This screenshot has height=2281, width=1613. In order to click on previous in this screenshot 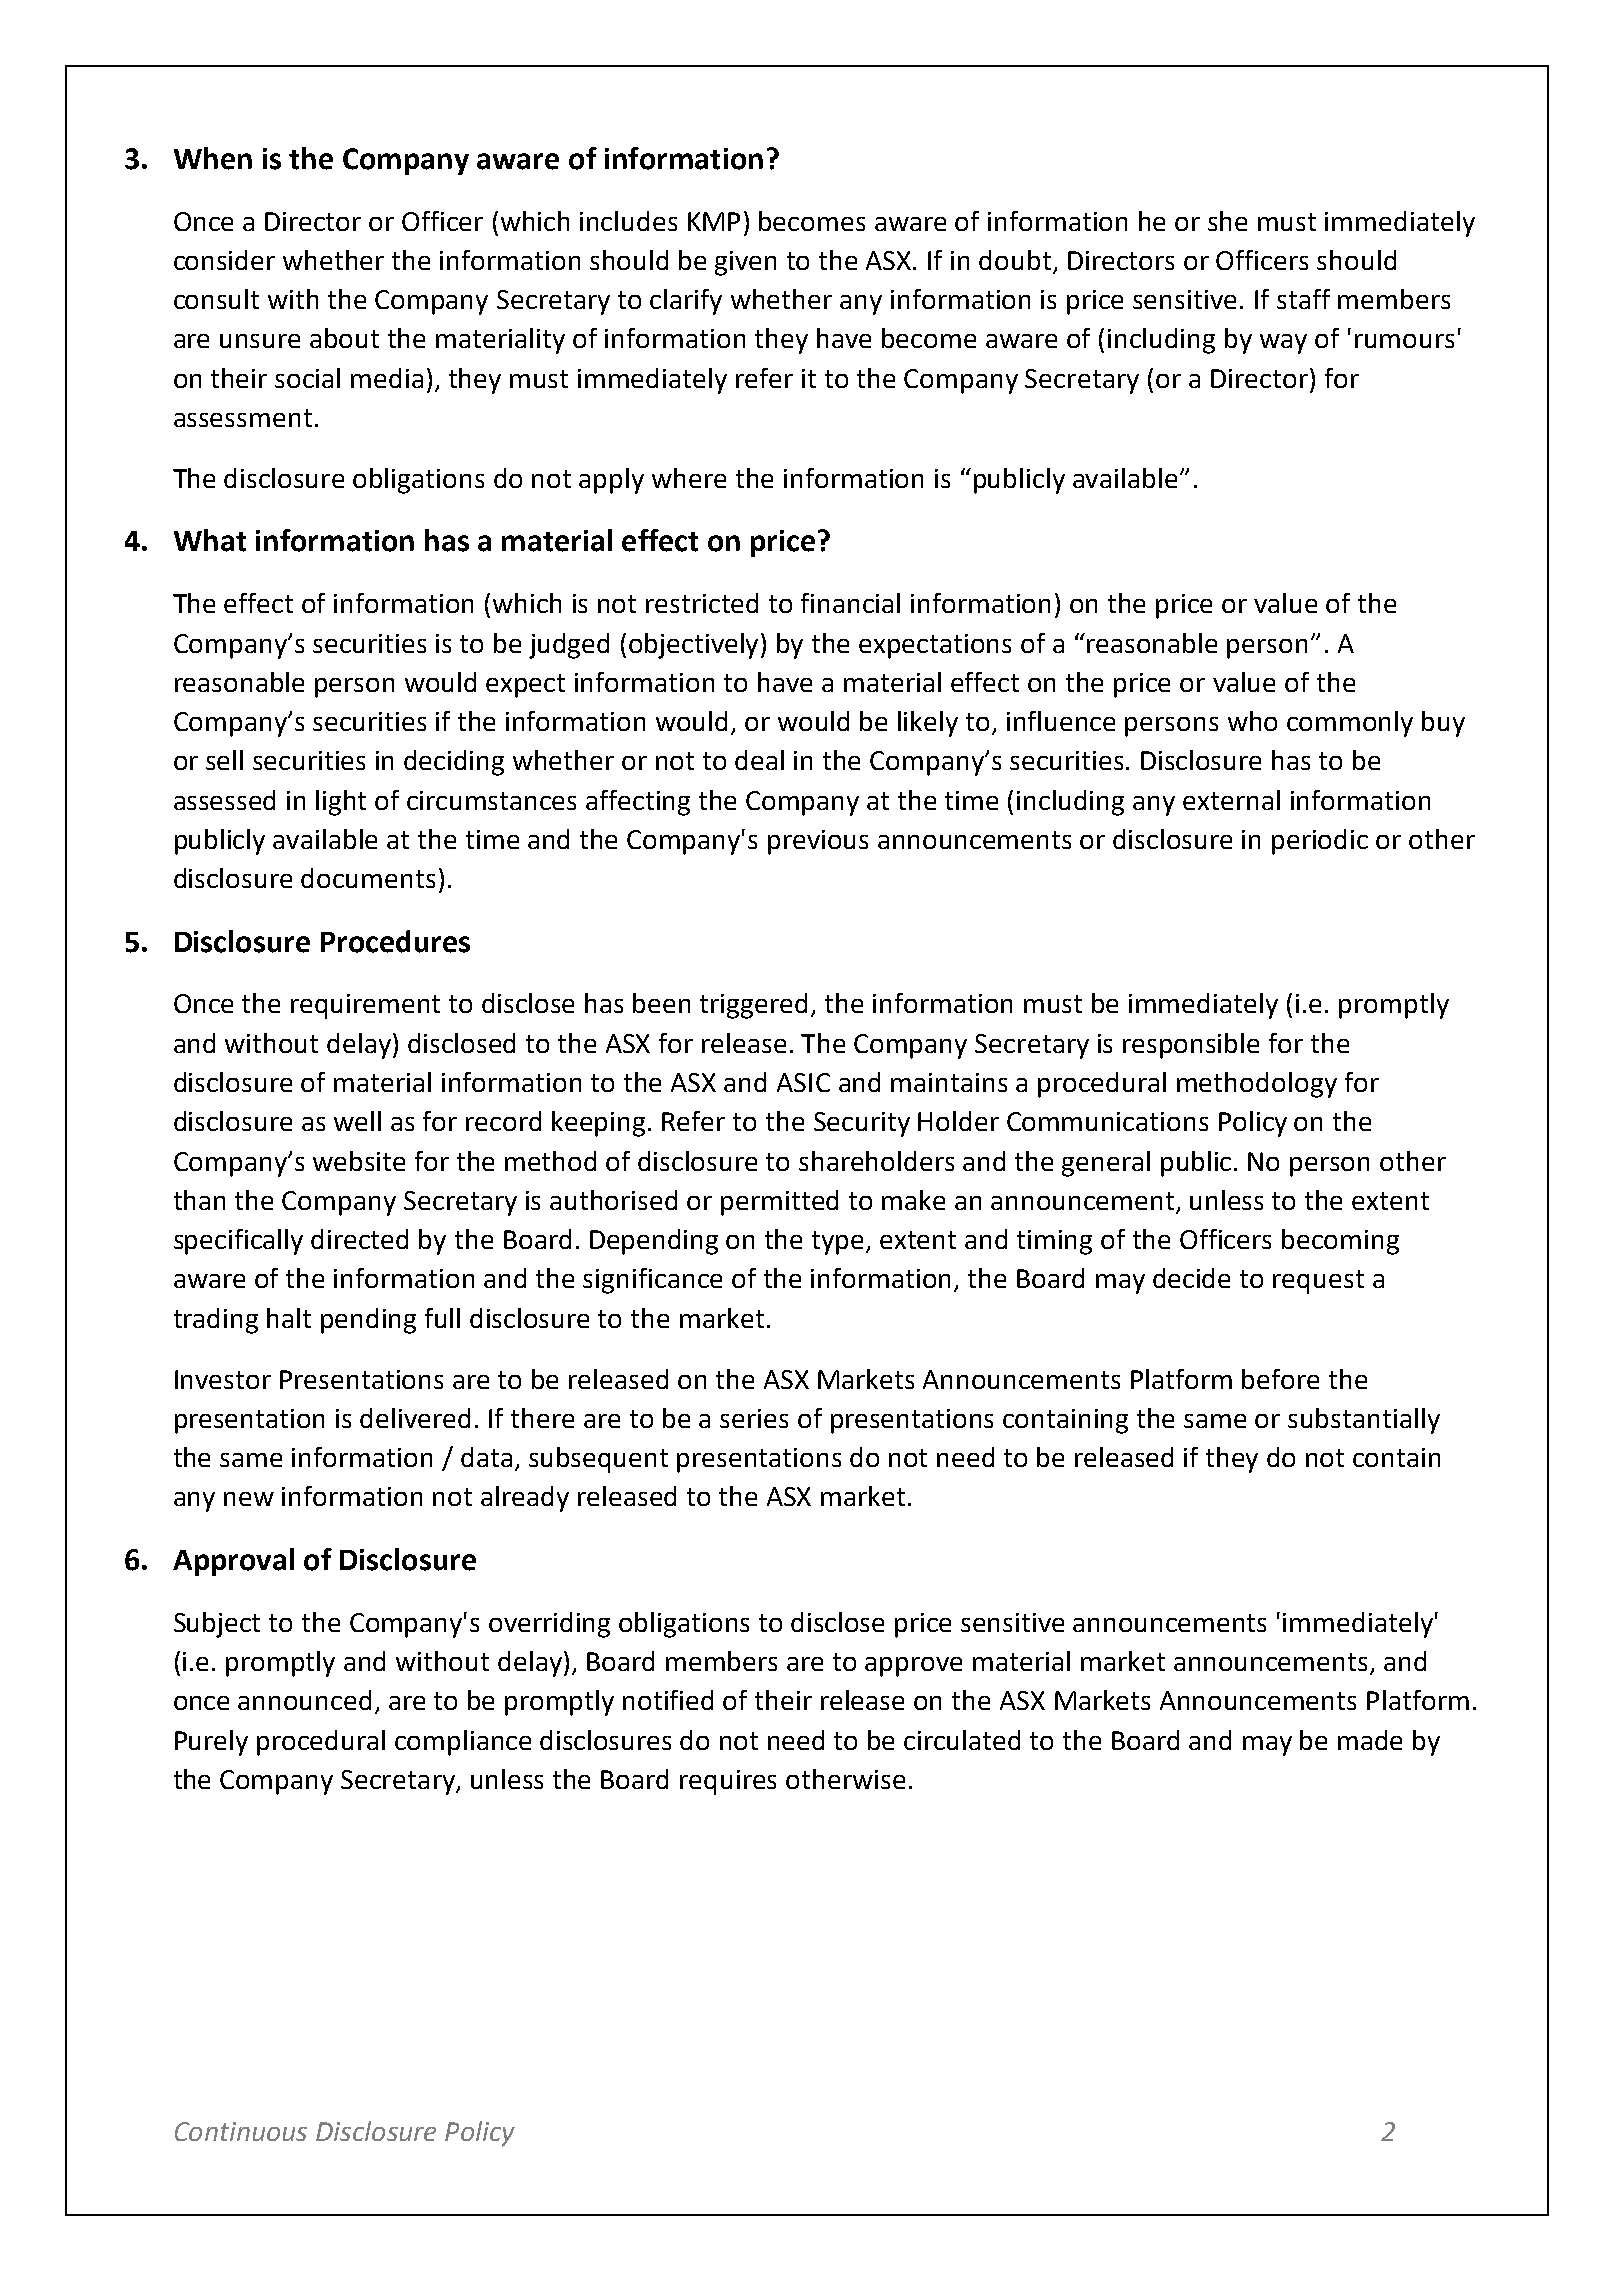, I will do `click(818, 842)`.
